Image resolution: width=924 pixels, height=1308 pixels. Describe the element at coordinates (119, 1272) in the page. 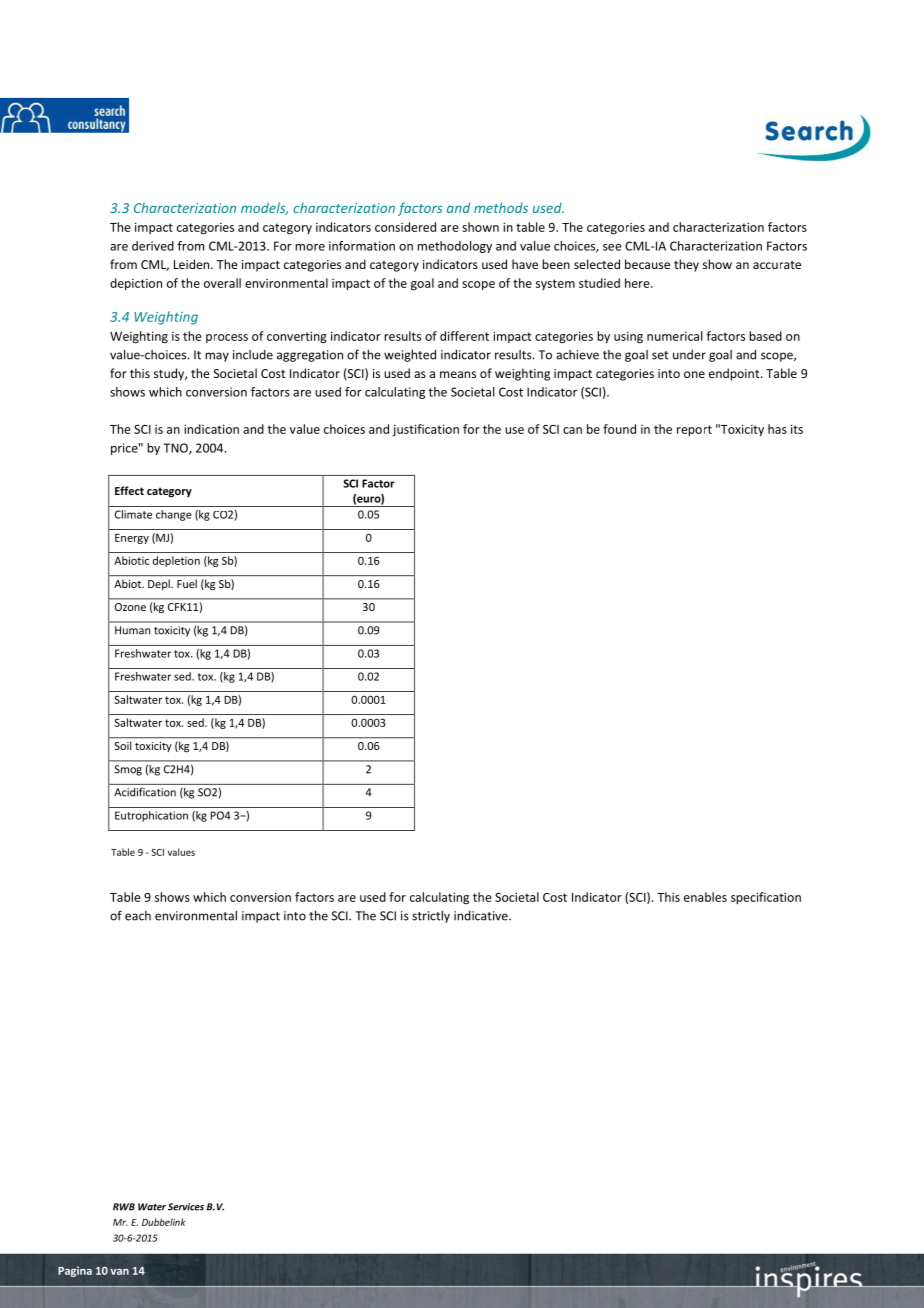

I see `van` at that location.
